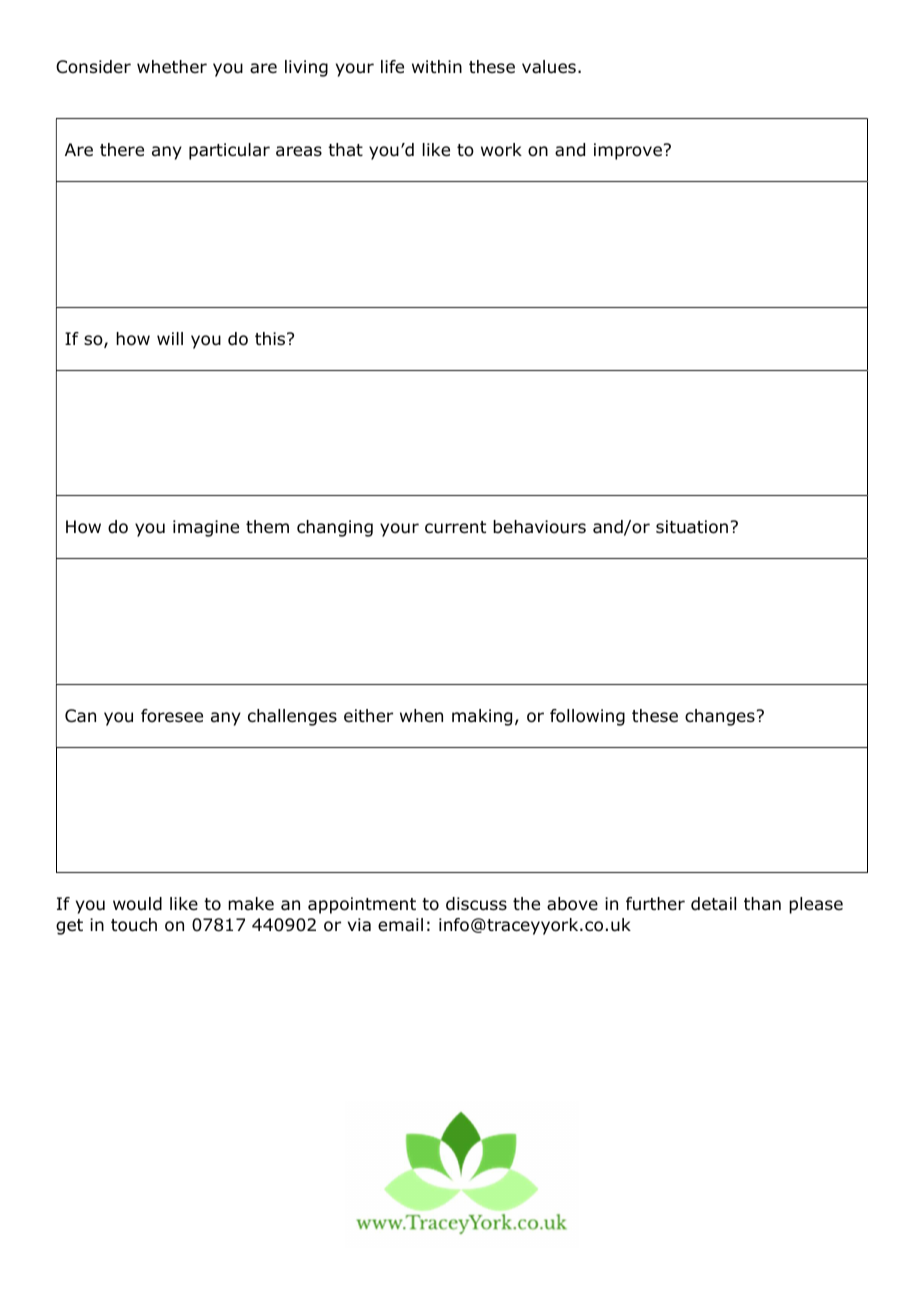 This image has width=924, height=1308. What do you see at coordinates (628, 151) in the image?
I see `improve` at bounding box center [628, 151].
